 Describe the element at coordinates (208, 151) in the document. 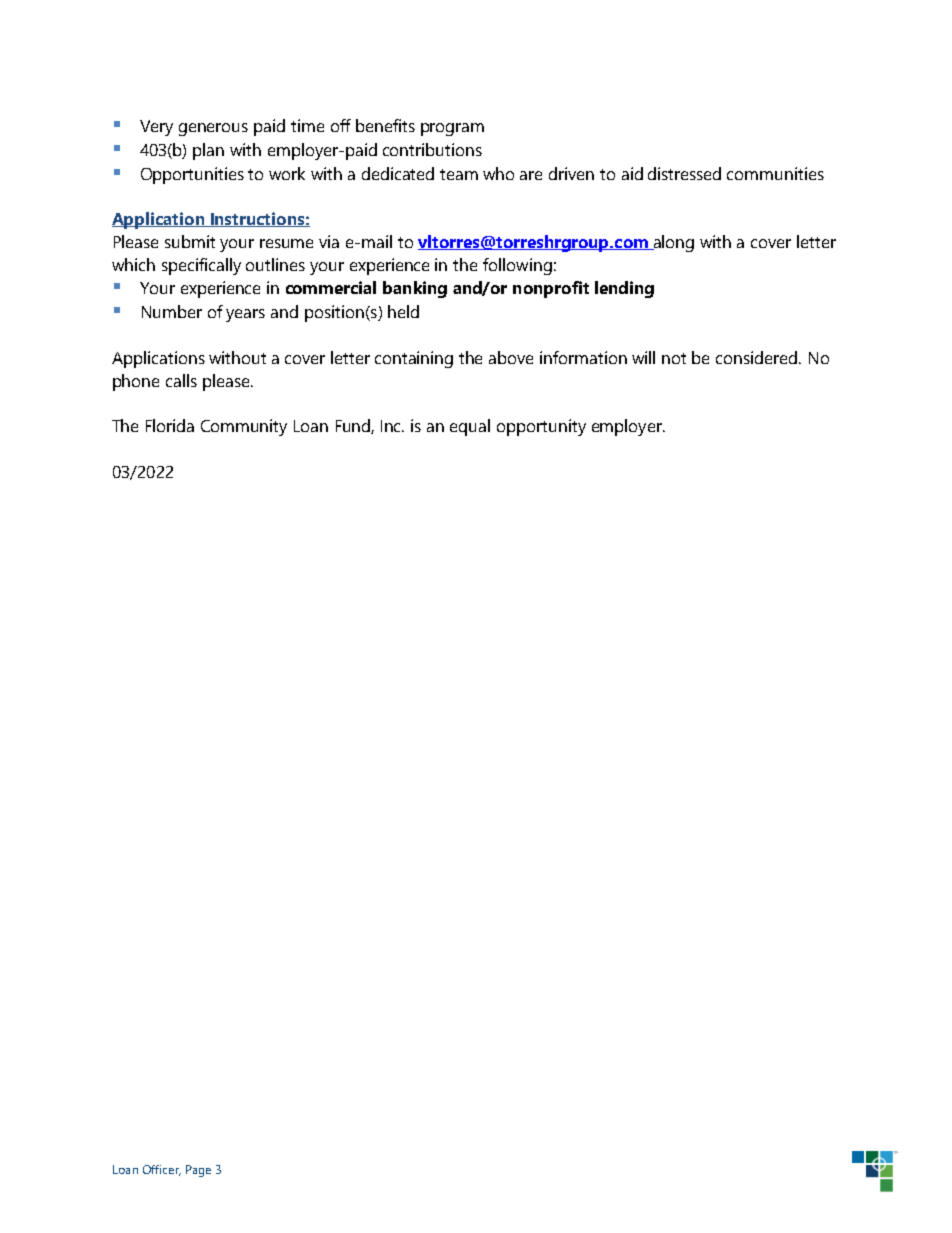

I see `plan` at that location.
